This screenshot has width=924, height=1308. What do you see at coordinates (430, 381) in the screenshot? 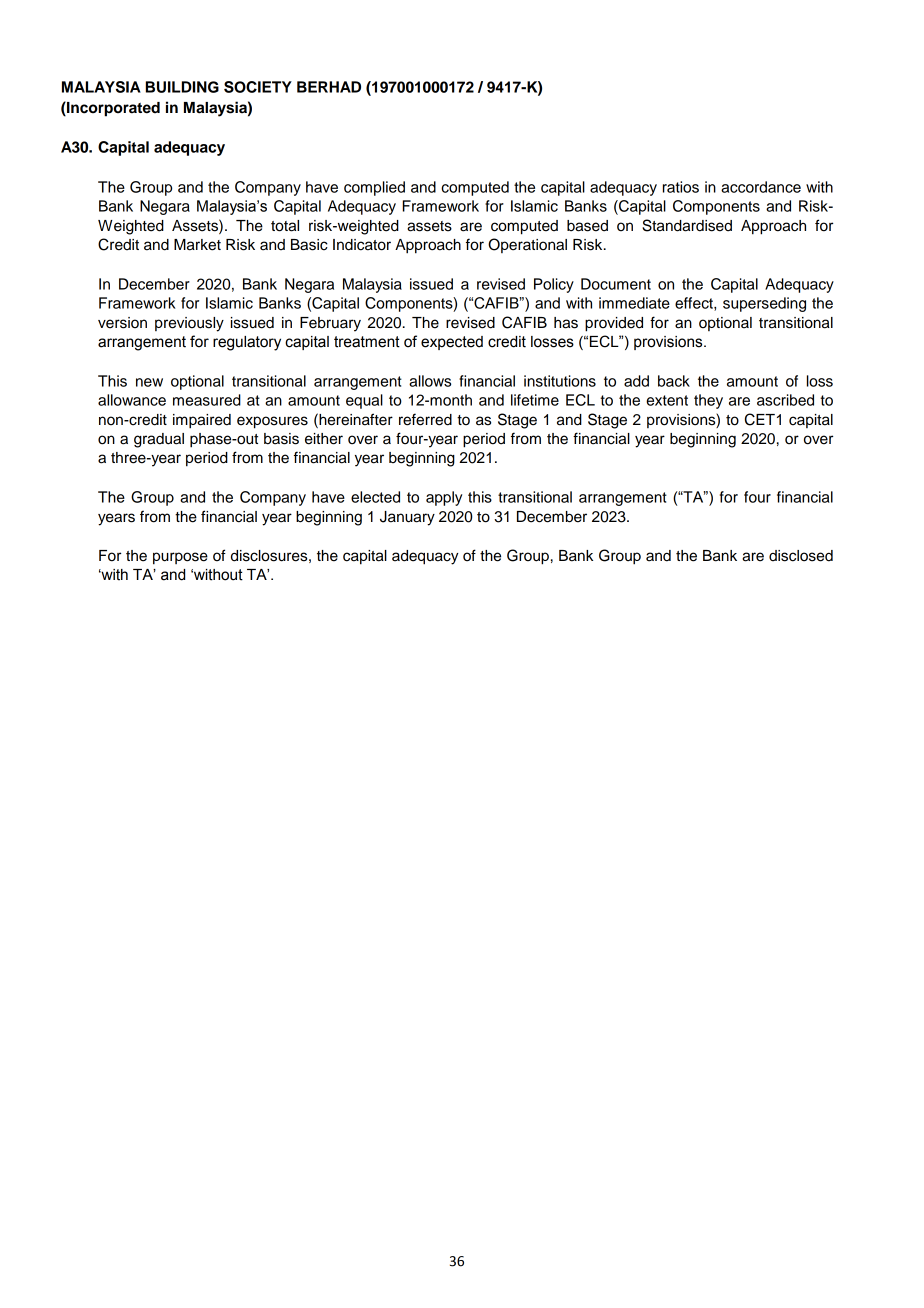
I see `allows` at bounding box center [430, 381].
